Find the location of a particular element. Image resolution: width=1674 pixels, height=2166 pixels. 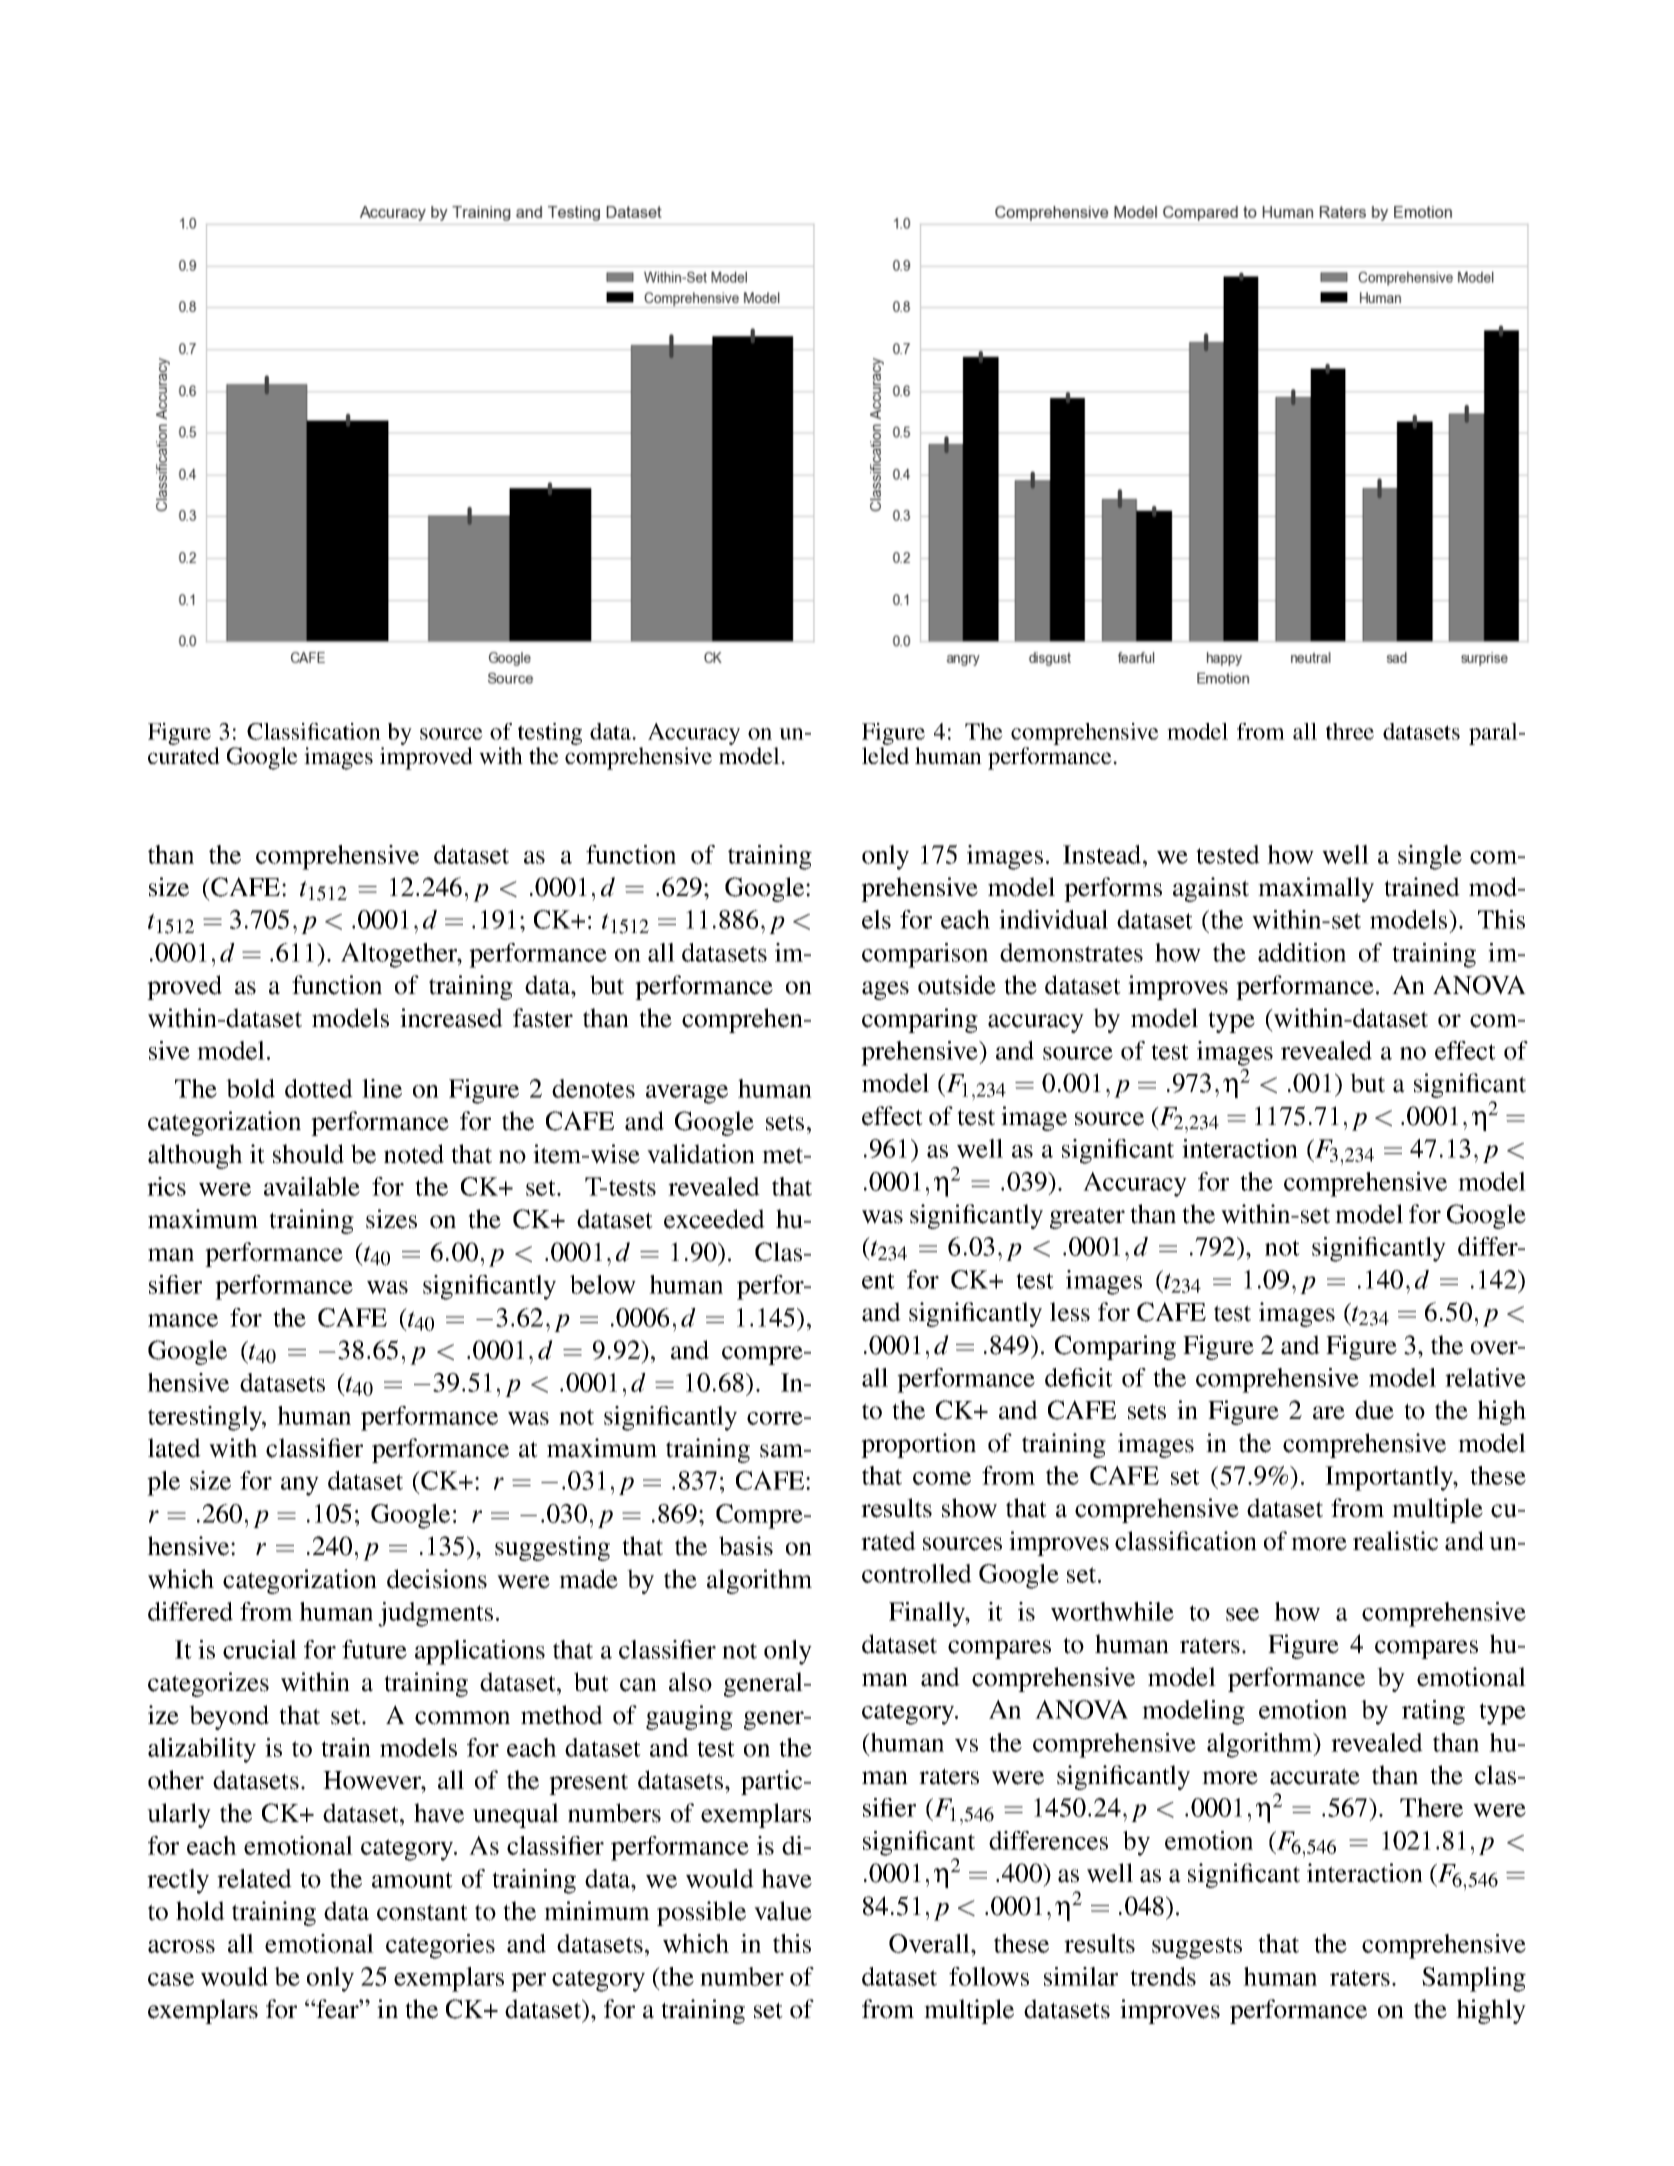

Instead is located at coordinates (1103, 854).
